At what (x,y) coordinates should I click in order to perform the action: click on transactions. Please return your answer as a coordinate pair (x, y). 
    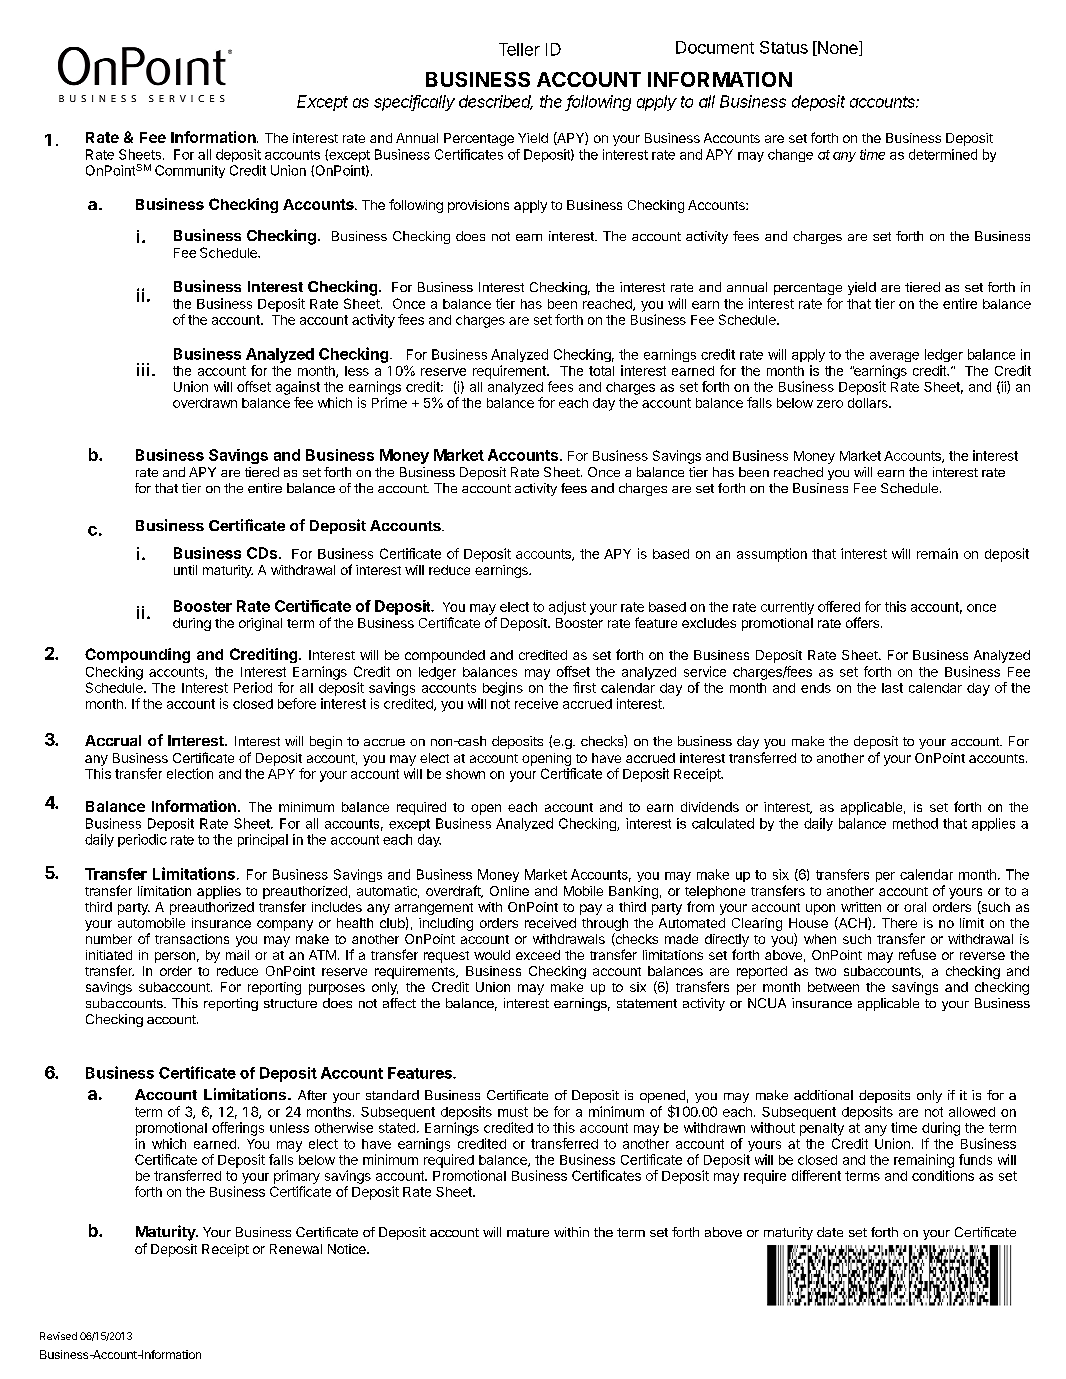
    Looking at the image, I should click on (192, 939).
